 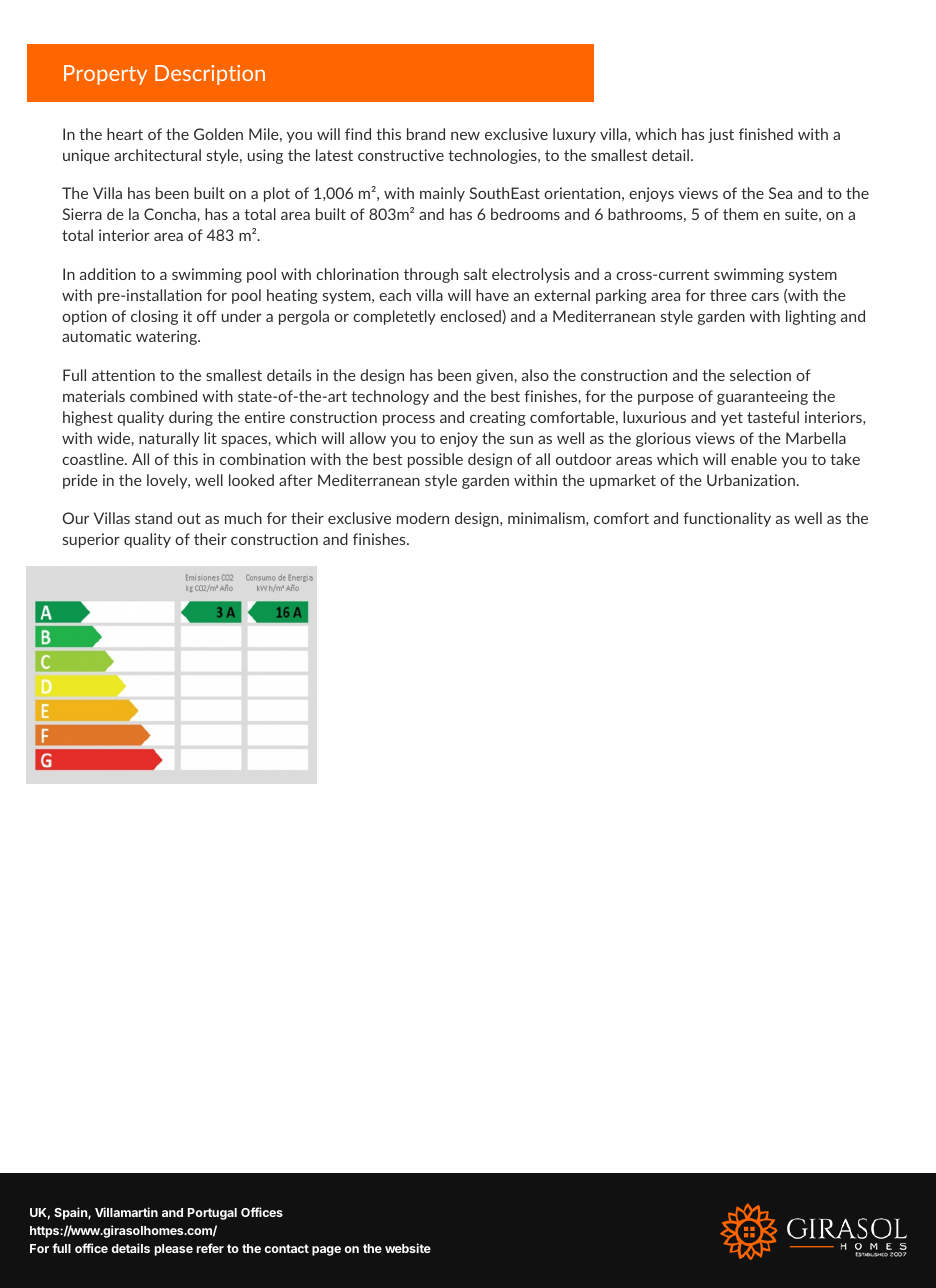 What do you see at coordinates (752, 480) in the document?
I see `Urbanization` at bounding box center [752, 480].
